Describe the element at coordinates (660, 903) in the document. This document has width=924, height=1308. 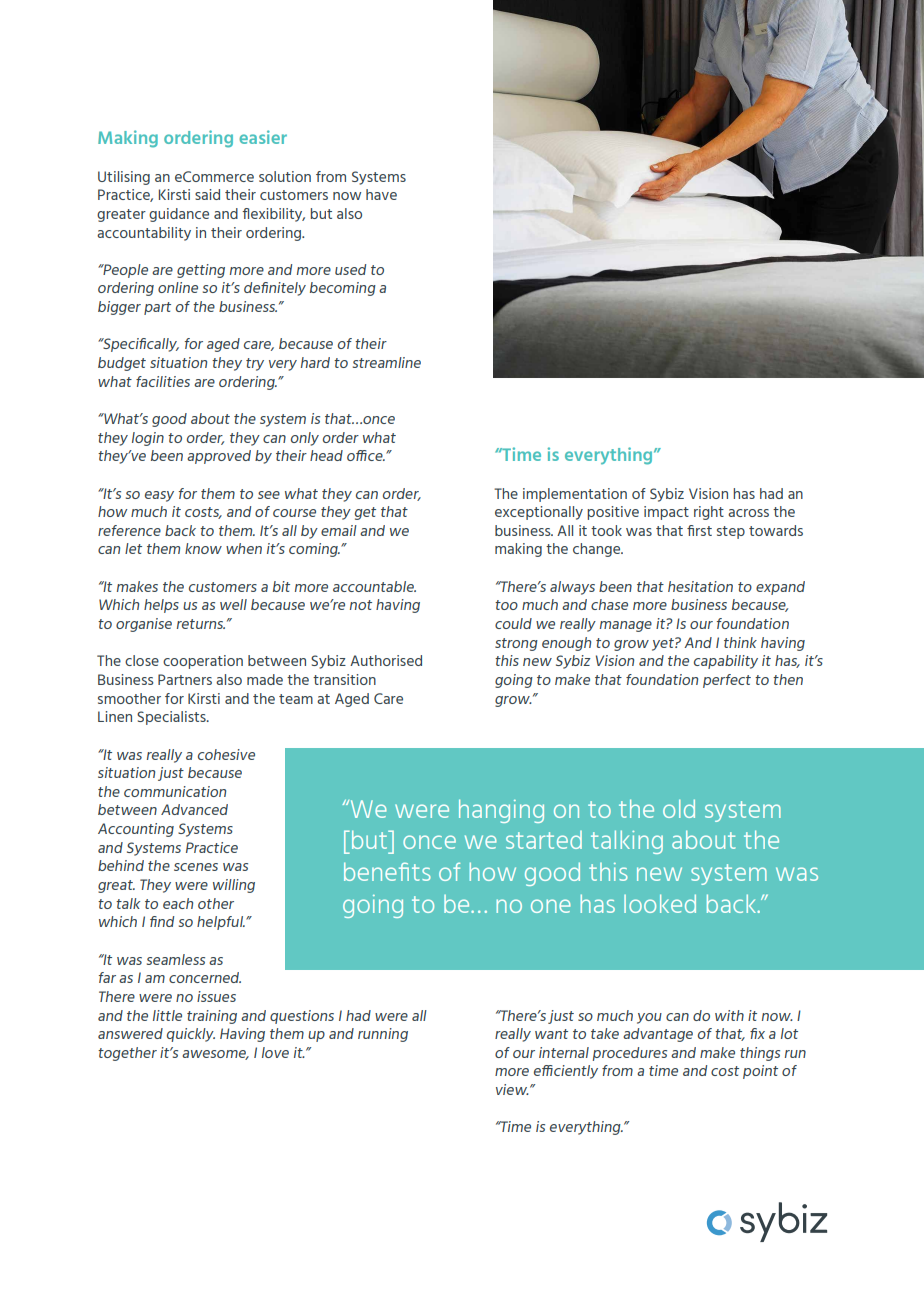
I see `looked` at that location.
